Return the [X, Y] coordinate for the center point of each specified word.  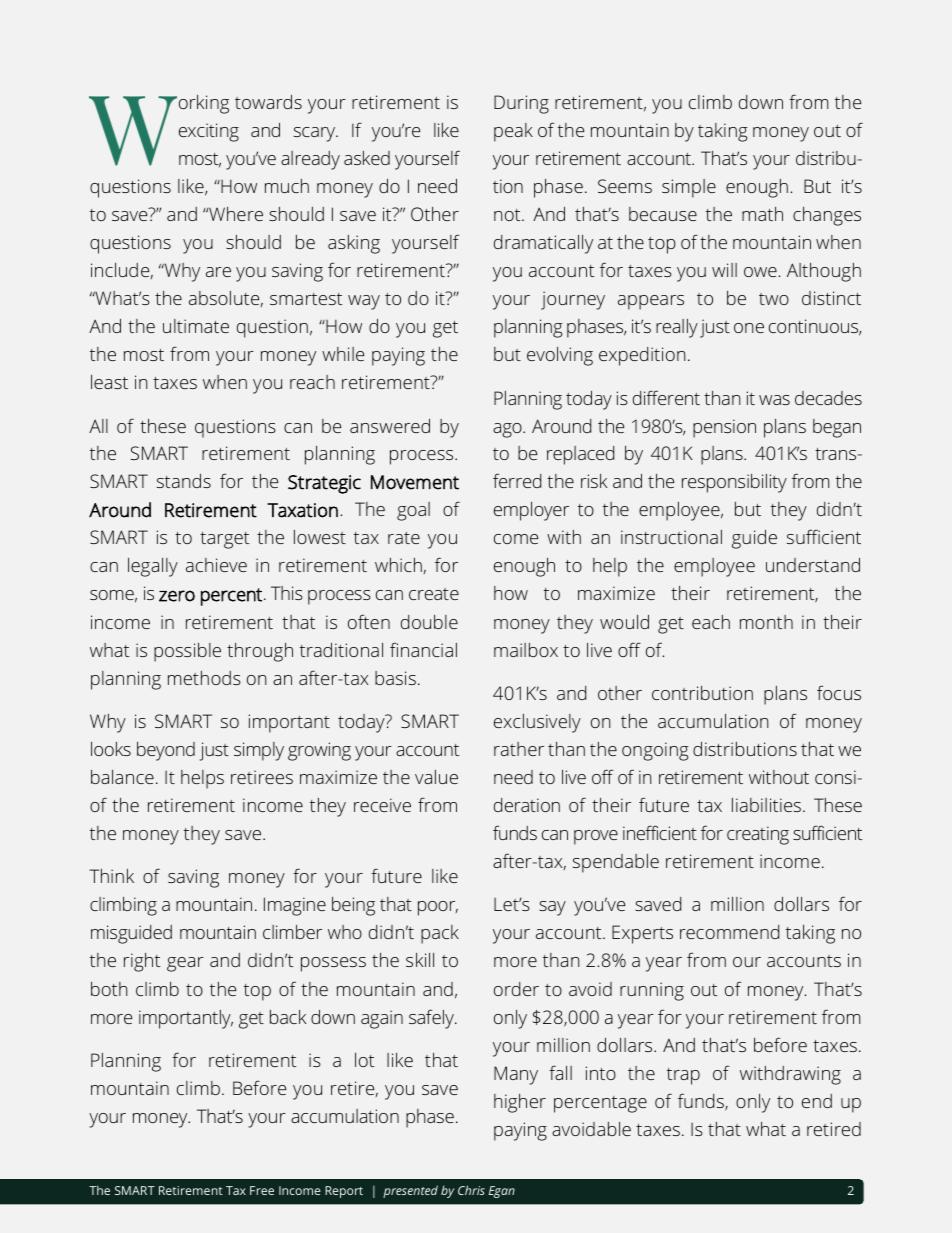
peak [513, 132]
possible [187, 652]
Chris [471, 1190]
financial [423, 649]
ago [508, 430]
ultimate [196, 326]
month [766, 622]
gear [185, 964]
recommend [729, 932]
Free [262, 1190]
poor [438, 908]
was [774, 400]
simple [689, 188]
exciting [209, 132]
